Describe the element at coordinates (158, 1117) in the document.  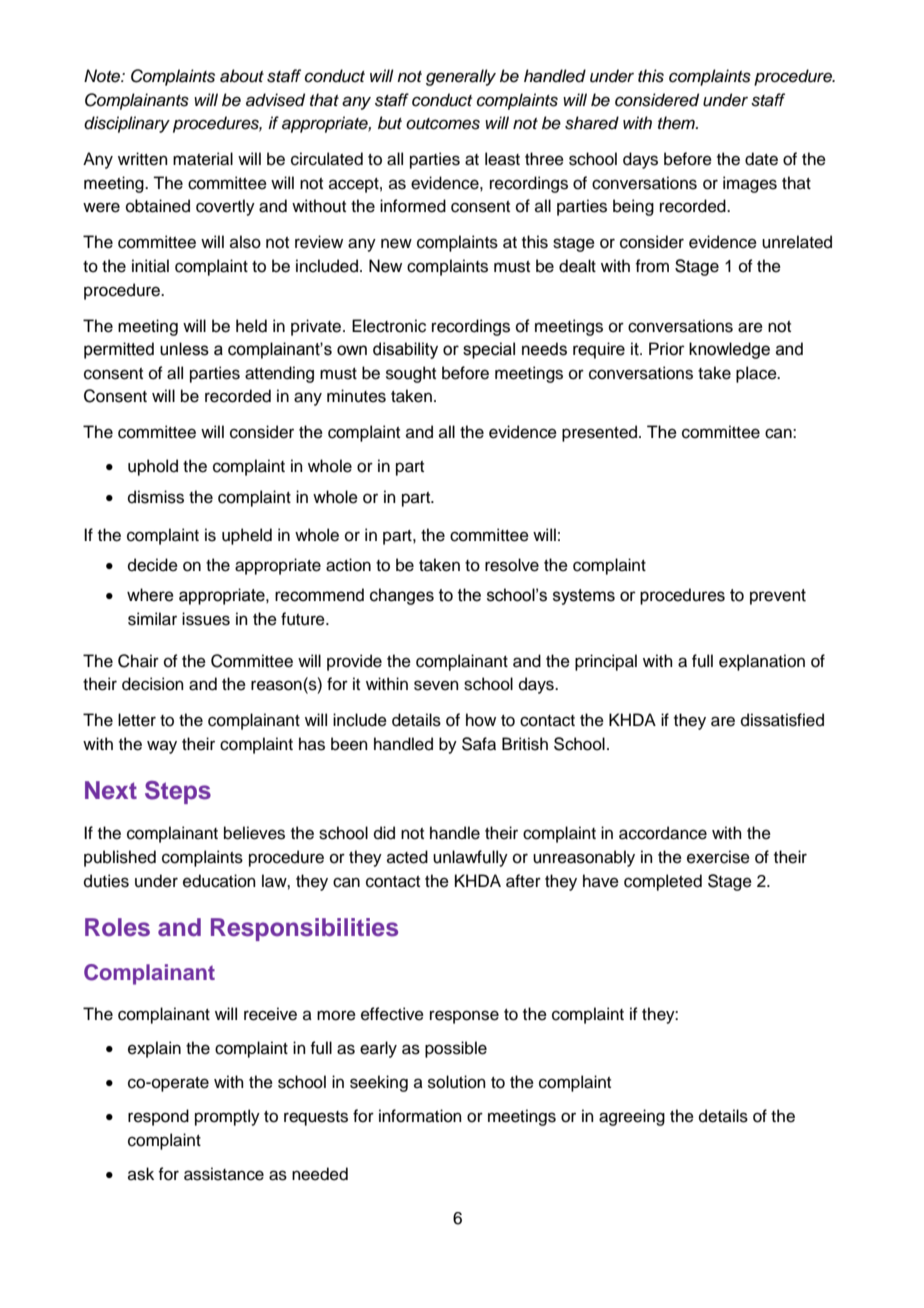
I see `respond` at that location.
